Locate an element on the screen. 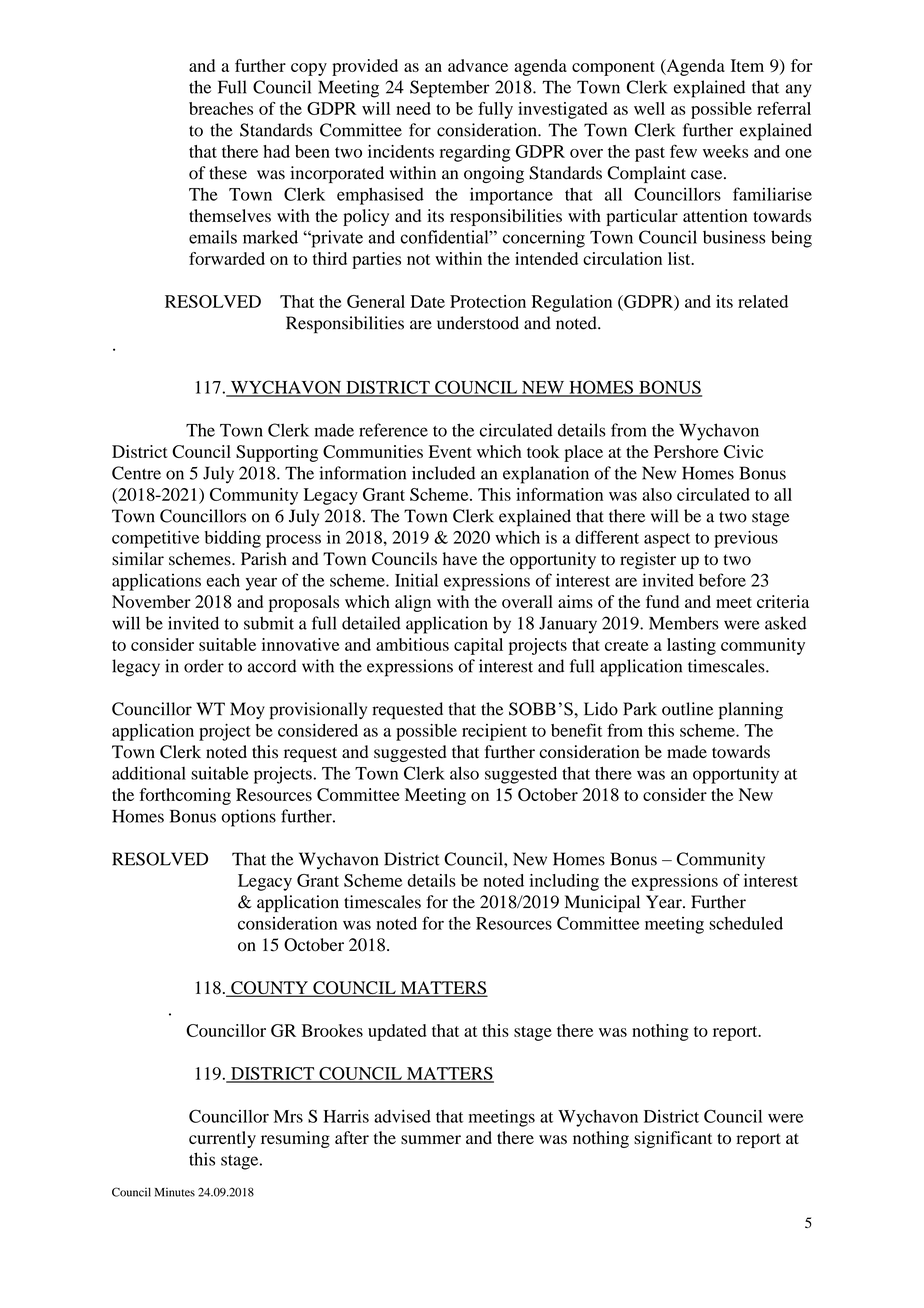  September is located at coordinates (449, 89).
